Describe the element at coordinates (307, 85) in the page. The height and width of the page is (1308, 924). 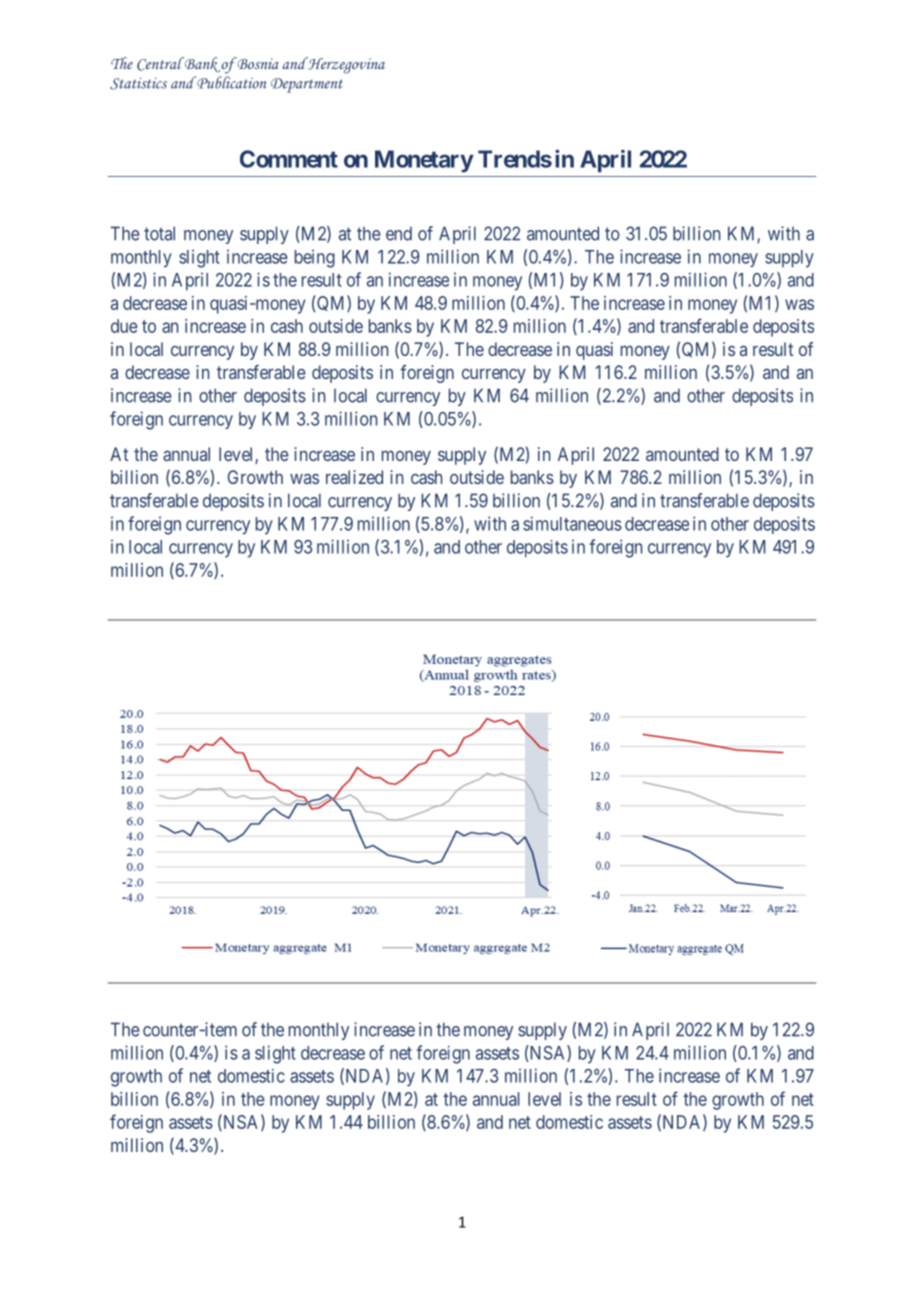
I see `Department` at that location.
